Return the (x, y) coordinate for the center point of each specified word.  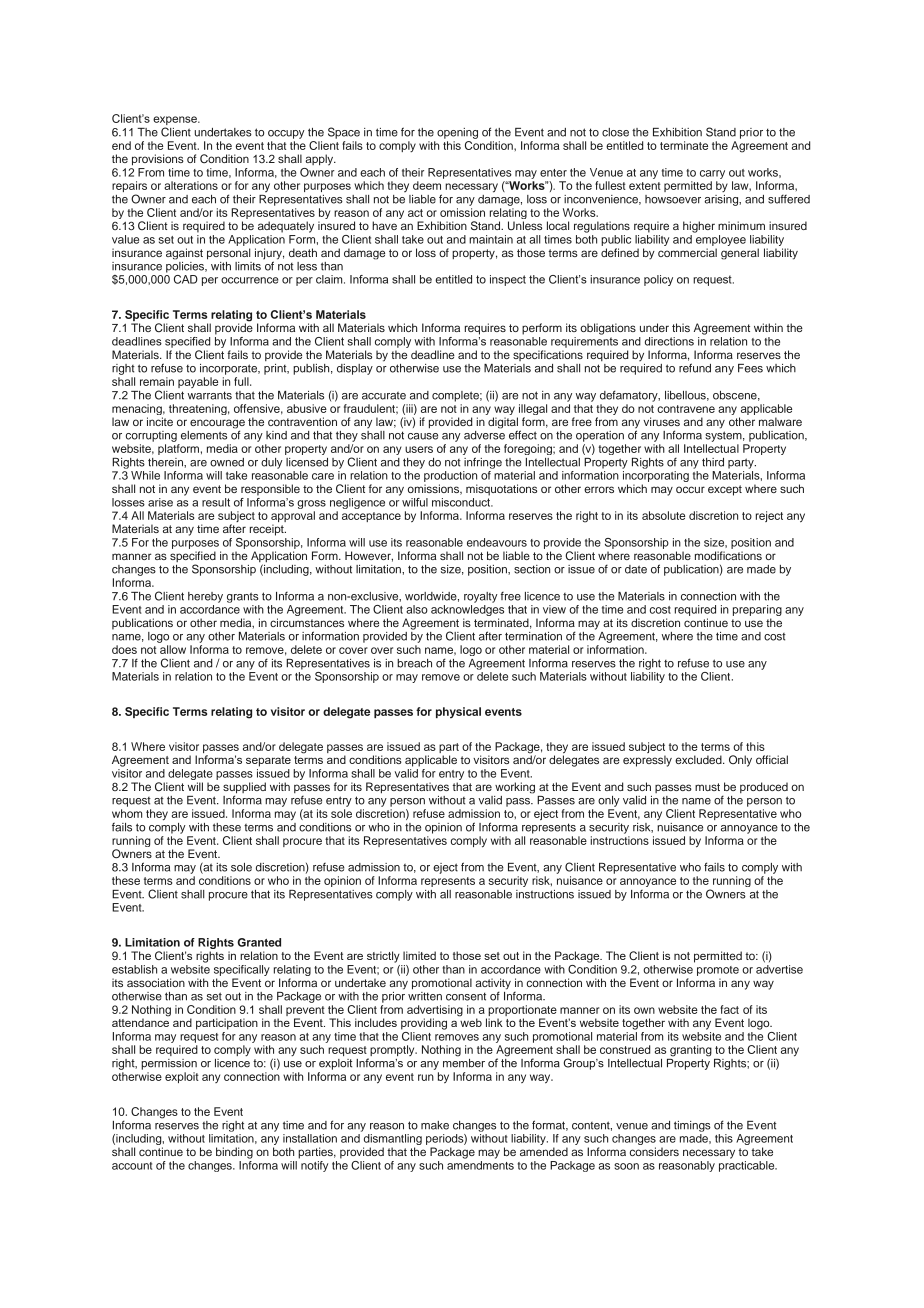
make (435, 1125)
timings (692, 1126)
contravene (686, 409)
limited (419, 955)
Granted (259, 942)
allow (173, 649)
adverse (484, 434)
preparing (757, 612)
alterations (191, 185)
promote (718, 971)
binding (234, 1153)
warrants (210, 395)
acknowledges (467, 612)
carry (712, 174)
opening (457, 133)
